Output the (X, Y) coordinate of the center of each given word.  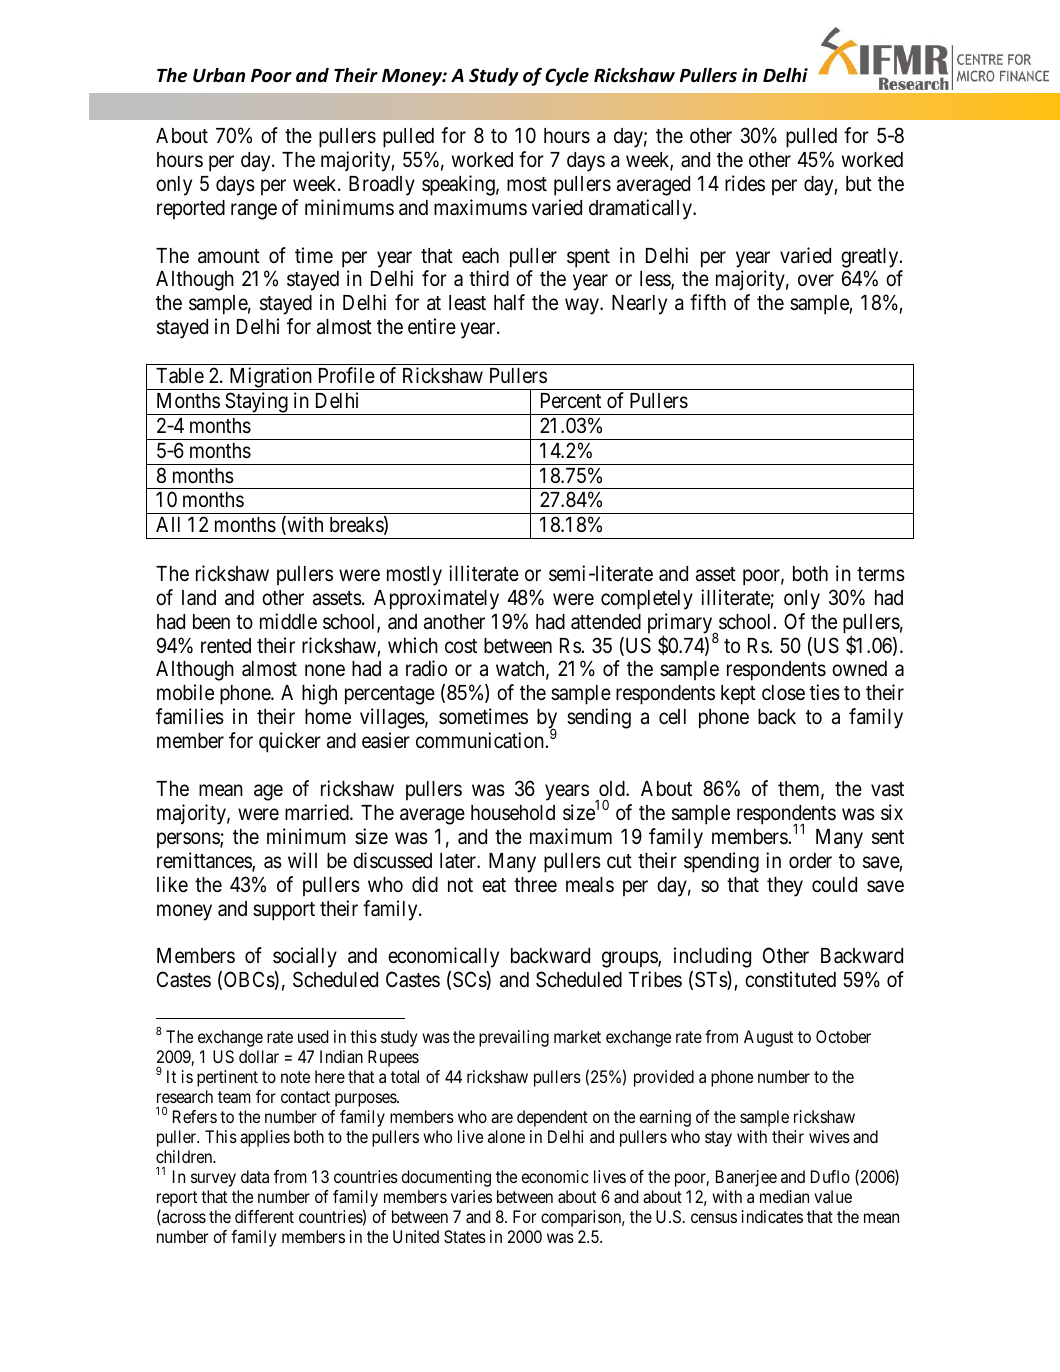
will (302, 860)
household (513, 813)
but (859, 183)
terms (881, 574)
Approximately (436, 599)
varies (471, 1196)
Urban (219, 75)
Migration (270, 378)
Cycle (567, 77)
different (264, 1216)
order (810, 860)
